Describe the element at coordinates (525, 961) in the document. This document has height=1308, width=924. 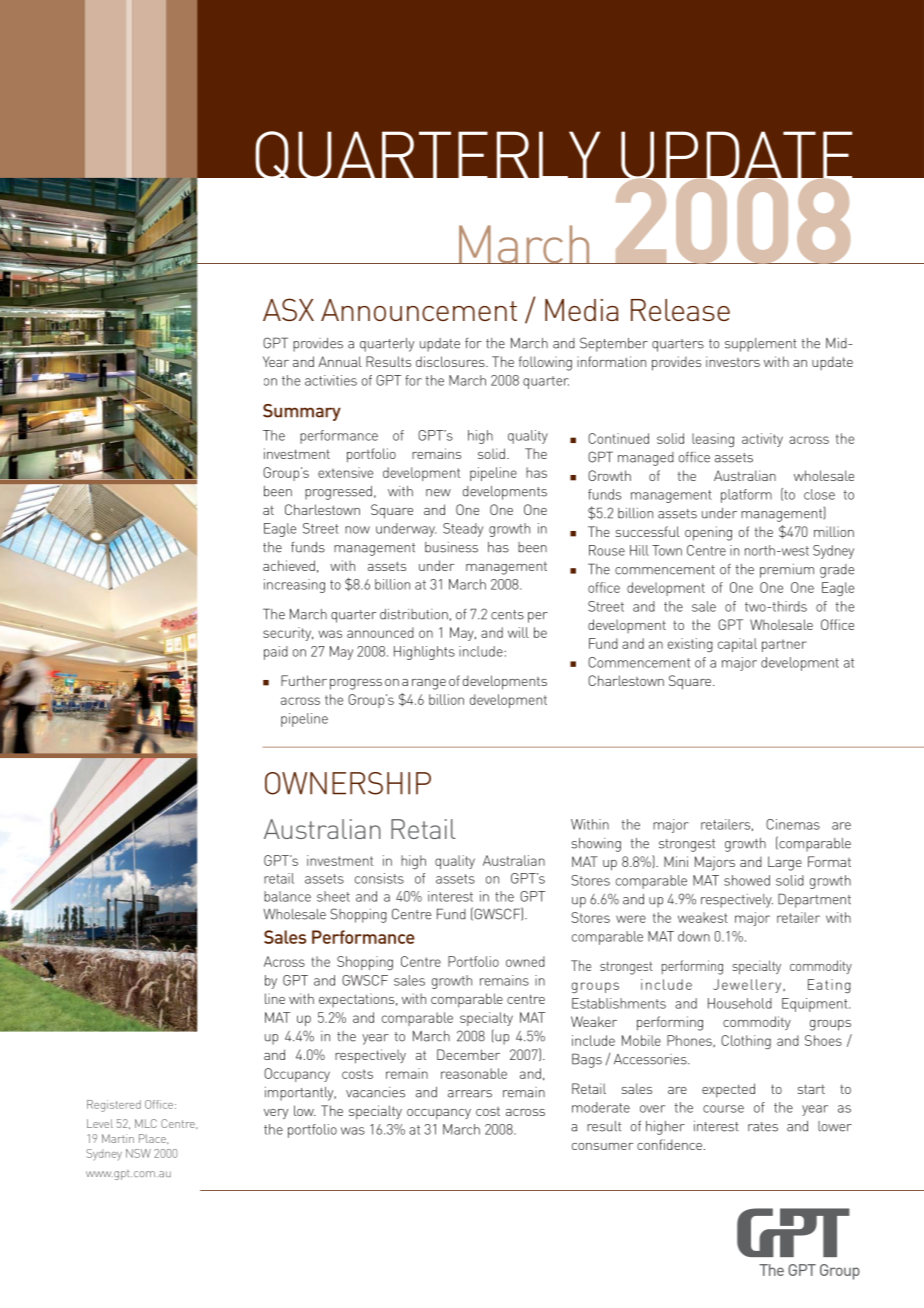
I see `owned` at that location.
